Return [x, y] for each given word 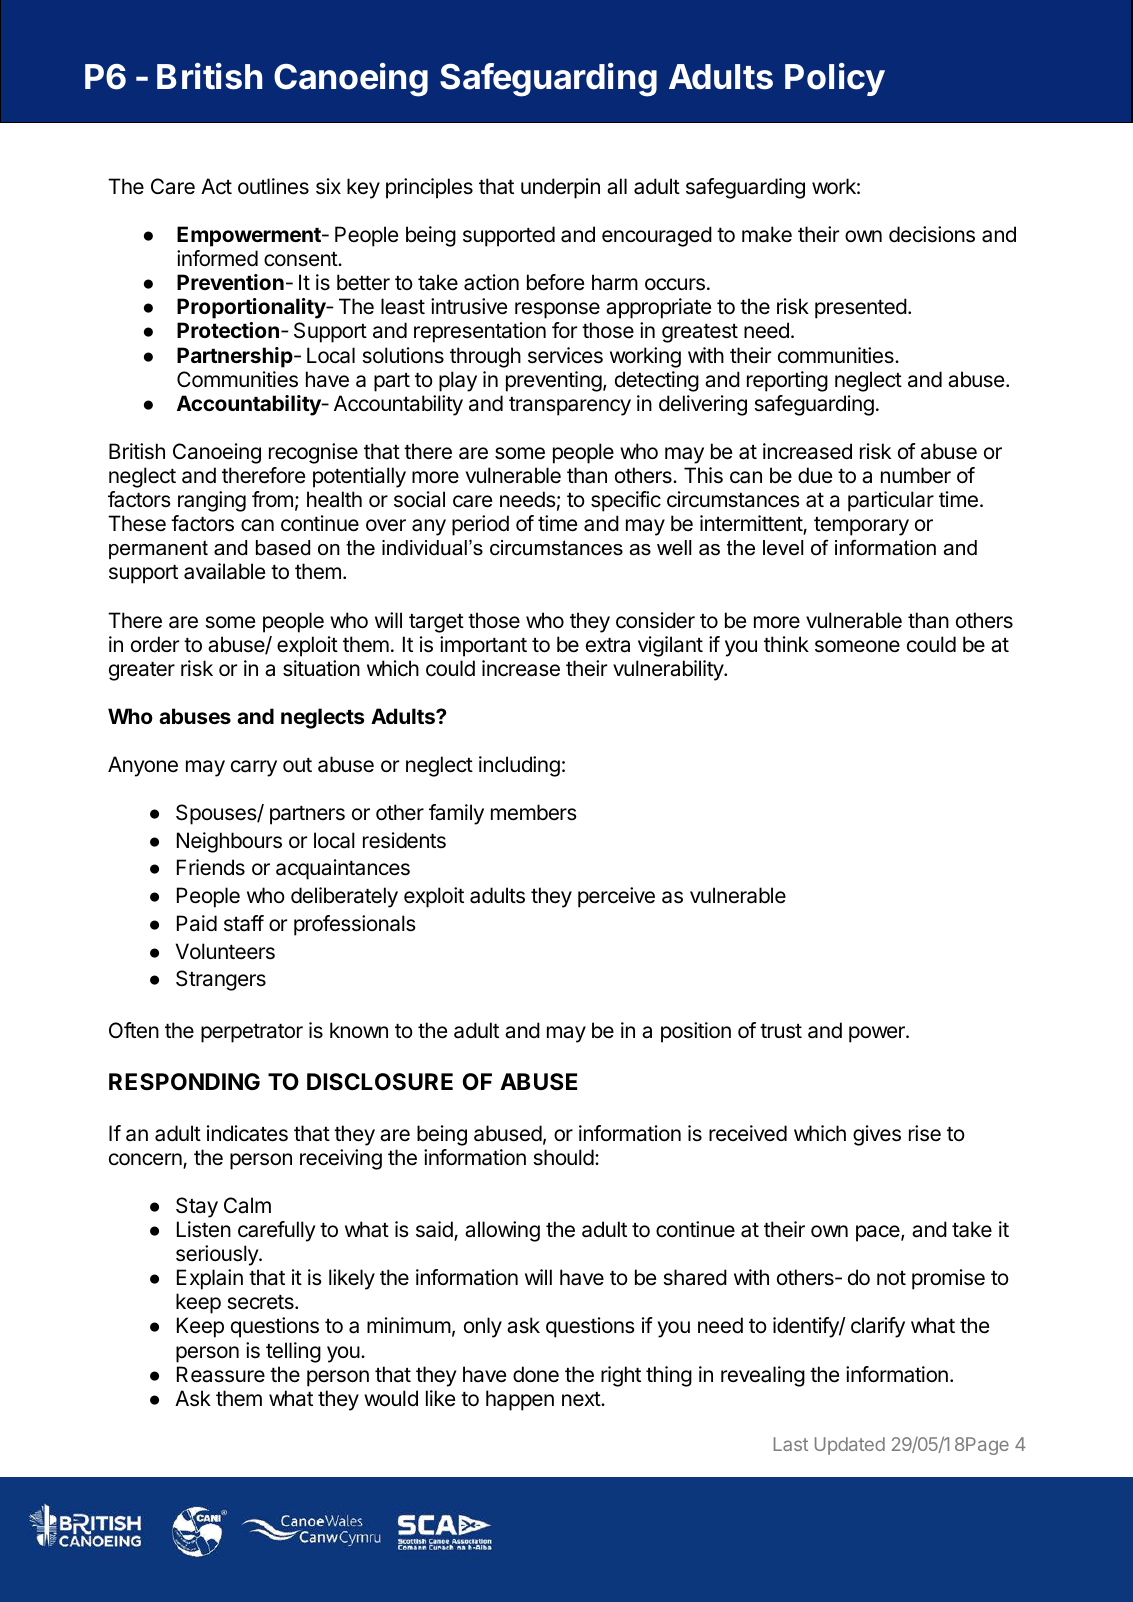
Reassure [221, 1374]
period [480, 525]
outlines [273, 186]
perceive [616, 897]
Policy [835, 79]
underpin [560, 188]
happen [520, 1400]
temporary [861, 526]
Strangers [221, 980]
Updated [850, 1446]
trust [781, 1031]
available [225, 571]
